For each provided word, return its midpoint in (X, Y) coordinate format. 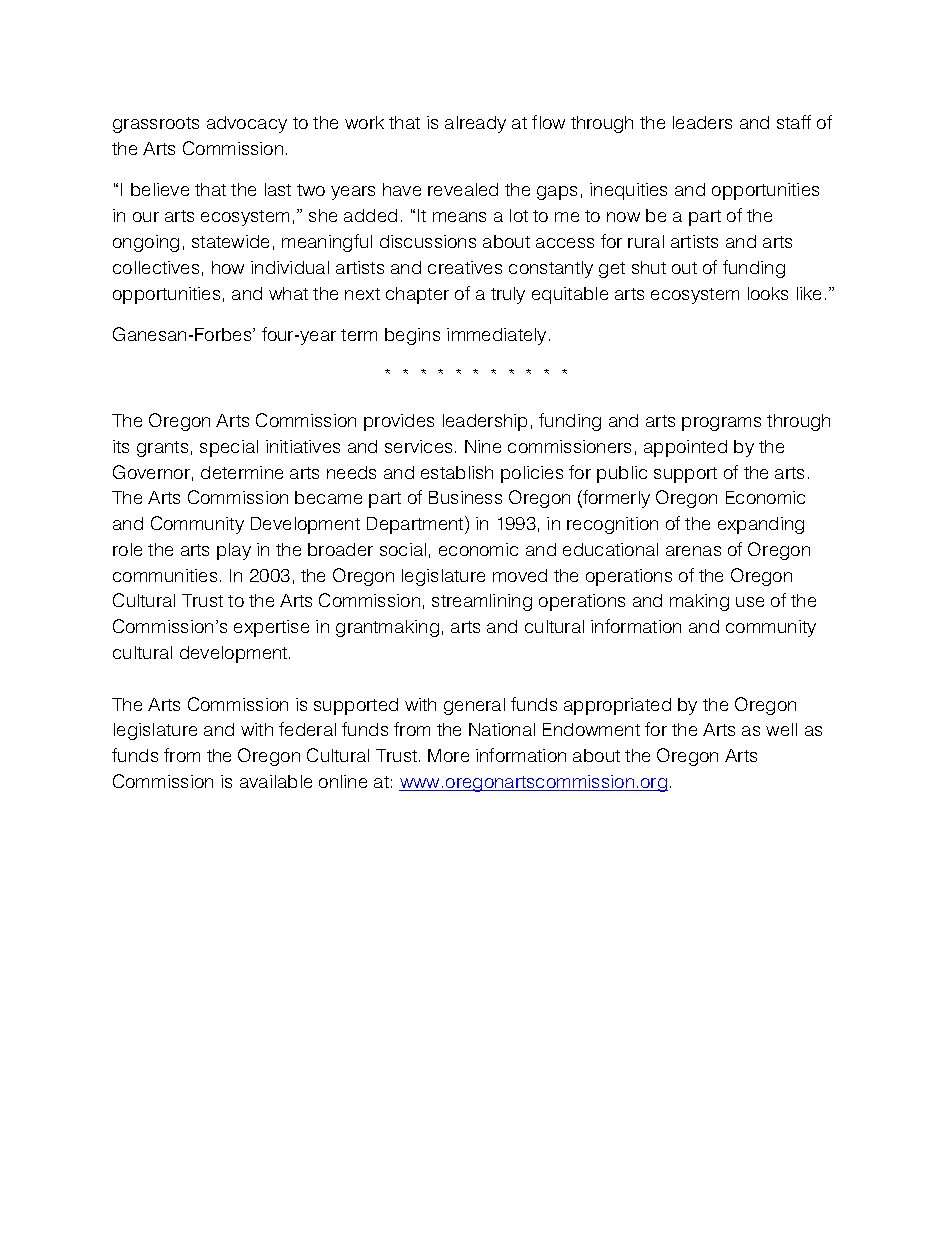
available (276, 781)
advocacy (247, 124)
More (448, 755)
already (475, 124)
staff (794, 122)
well (781, 729)
